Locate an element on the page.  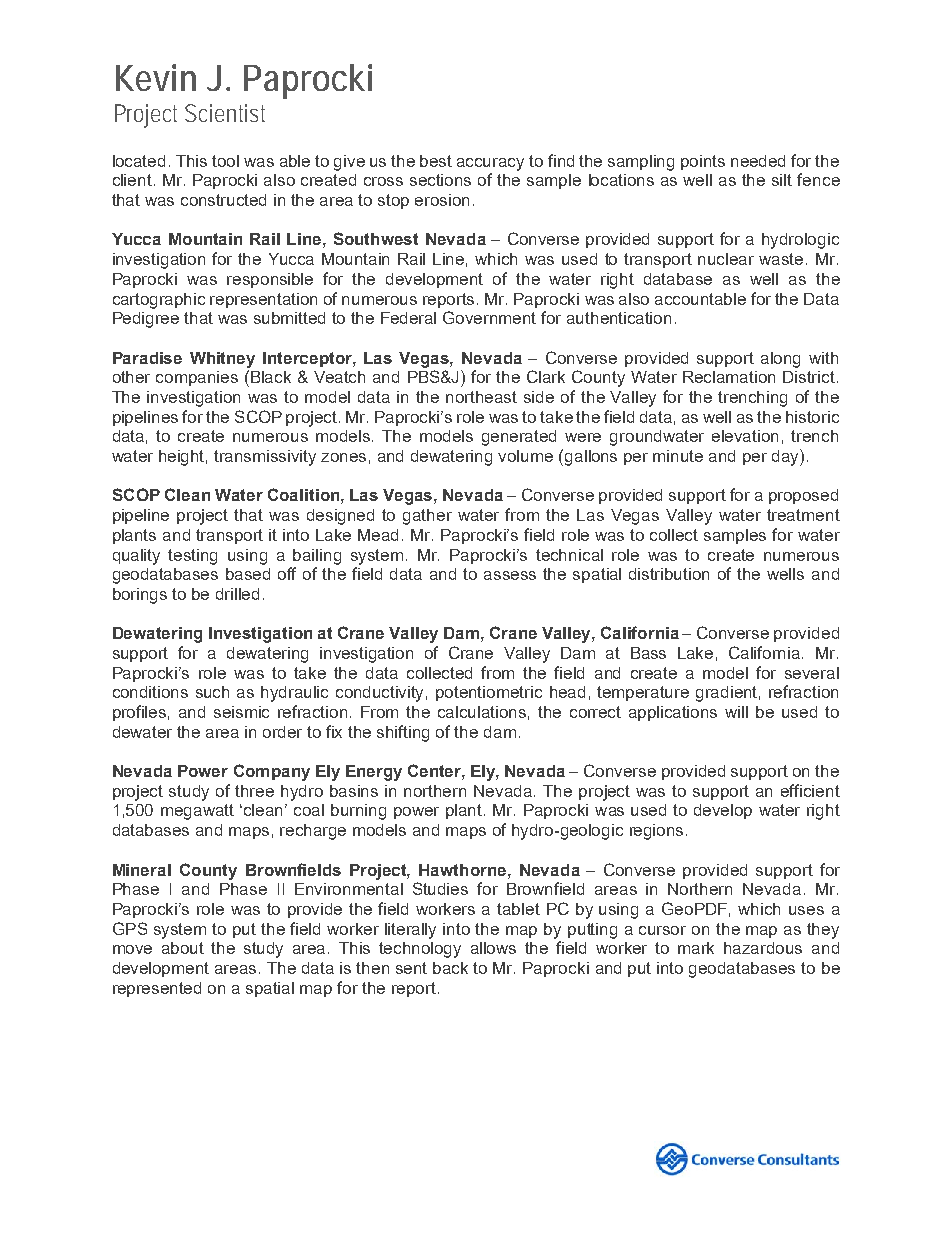
companies is located at coordinates (197, 378).
